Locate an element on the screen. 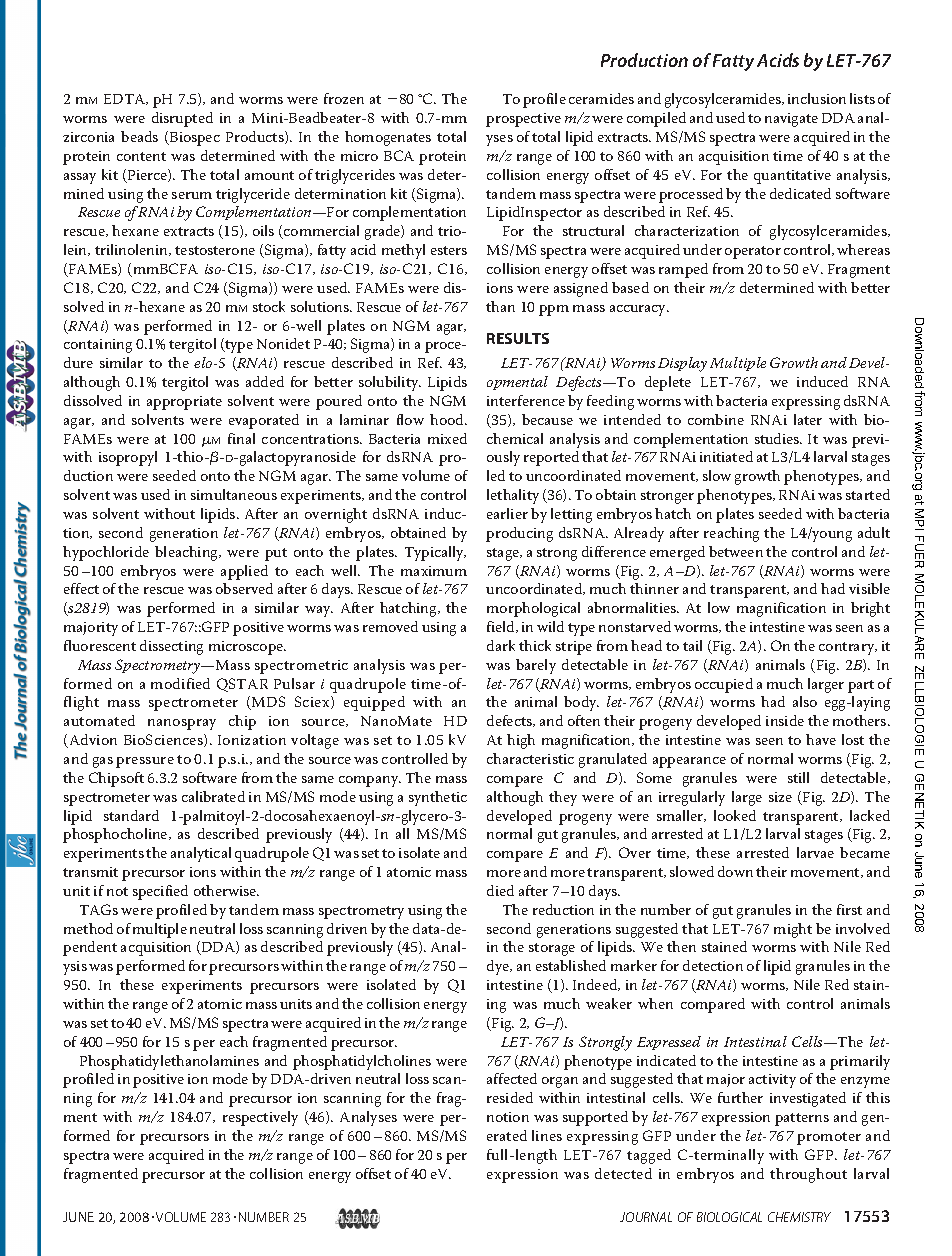 This screenshot has width=952, height=1256. appropriate is located at coordinates (184, 403).
